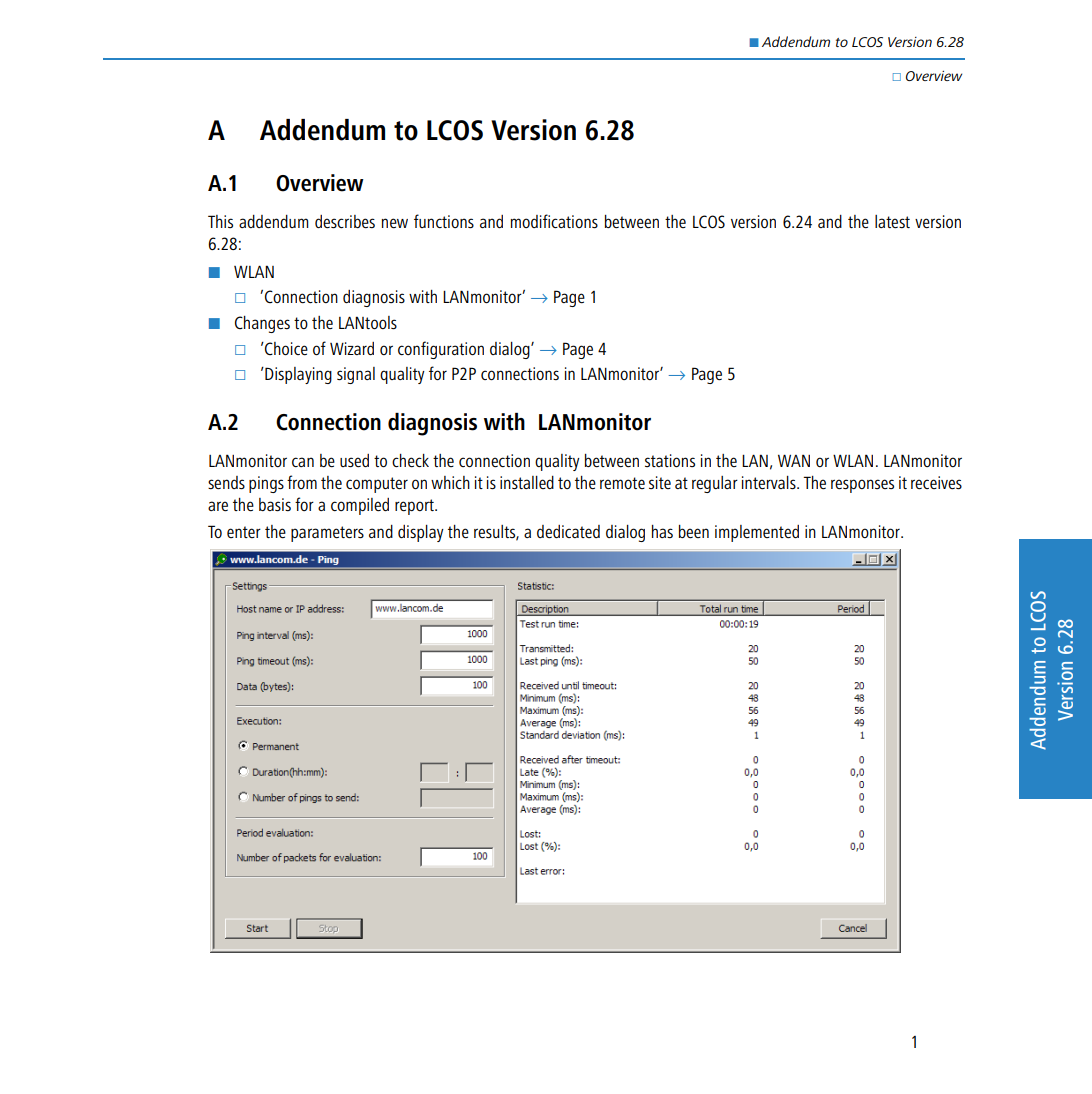 The width and height of the document is (1092, 1094). What do you see at coordinates (794, 460) in the document?
I see `WAN` at bounding box center [794, 460].
